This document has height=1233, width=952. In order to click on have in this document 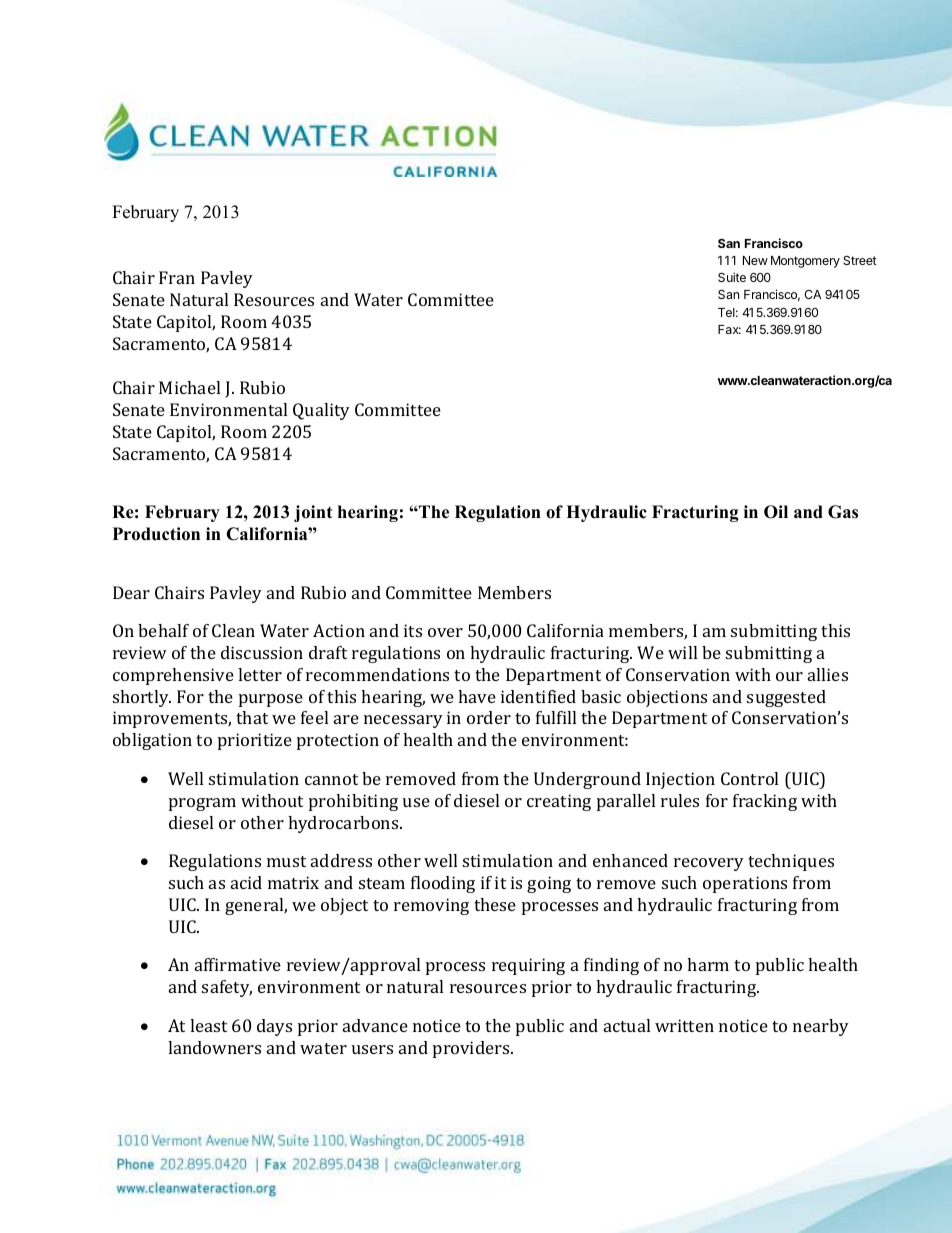, I will do `click(477, 696)`.
